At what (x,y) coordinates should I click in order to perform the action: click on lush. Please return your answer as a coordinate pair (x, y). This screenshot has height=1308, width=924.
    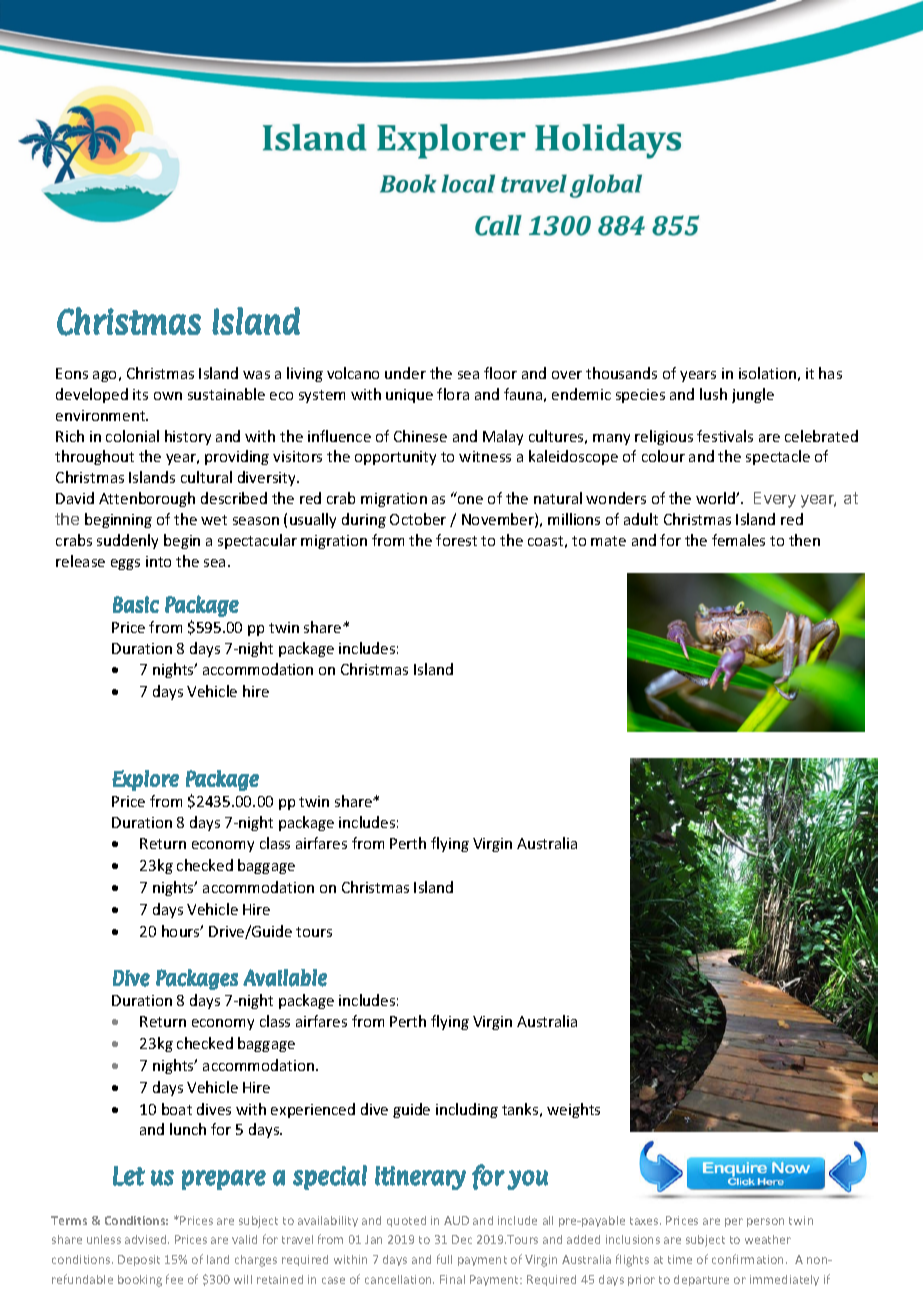
    Looking at the image, I should click on (713, 394).
